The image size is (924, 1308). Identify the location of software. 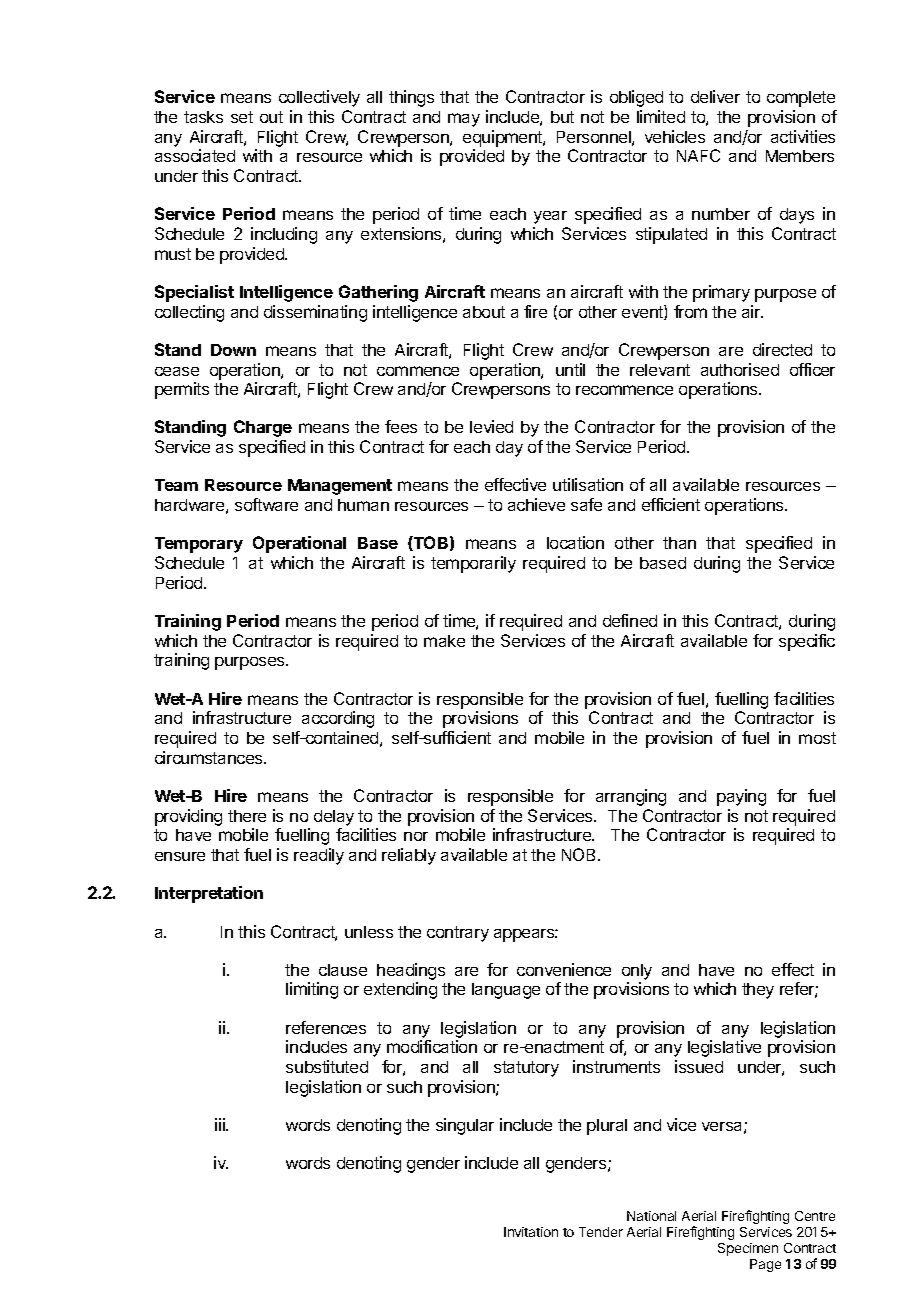
(266, 504).
